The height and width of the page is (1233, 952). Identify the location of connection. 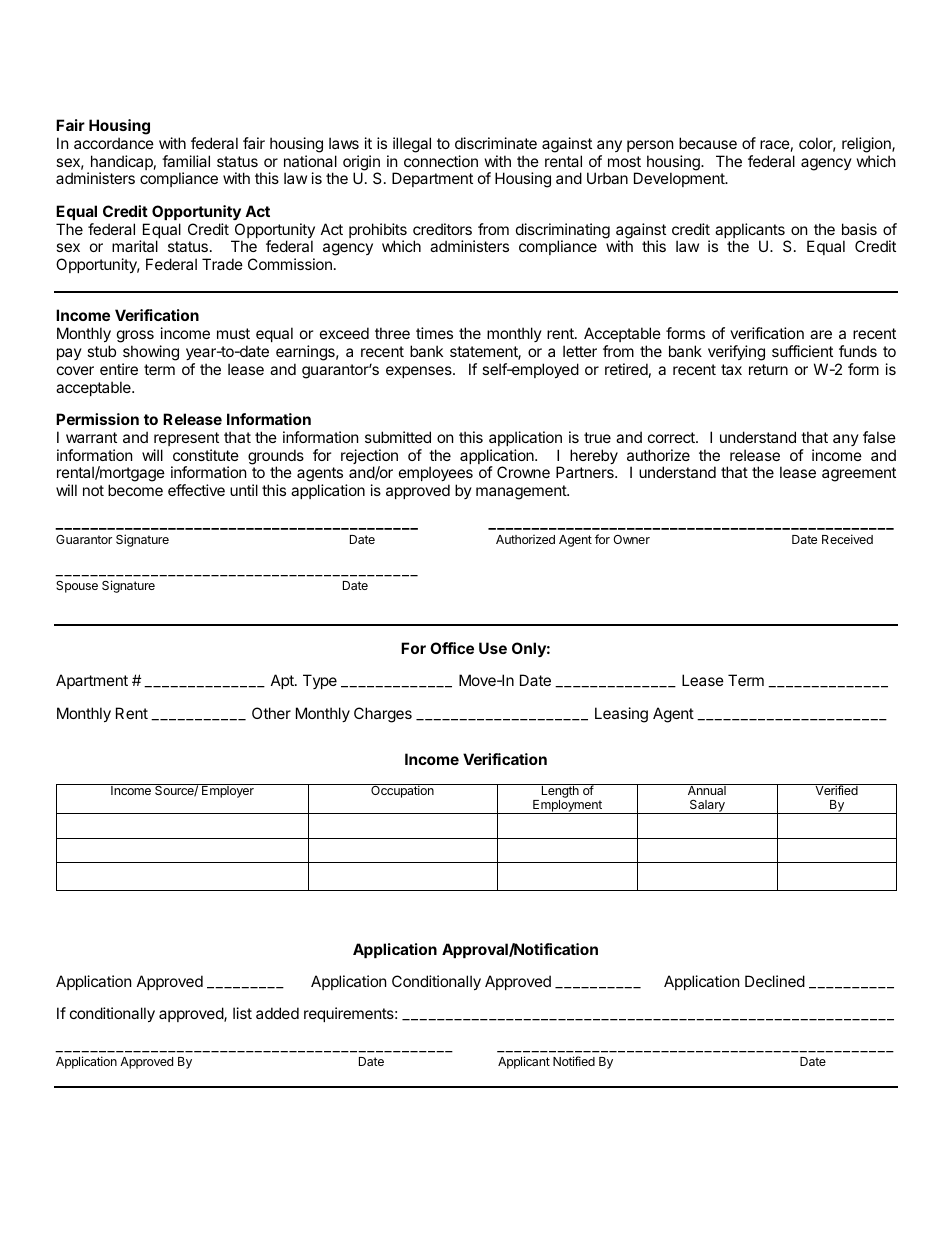
(441, 161).
